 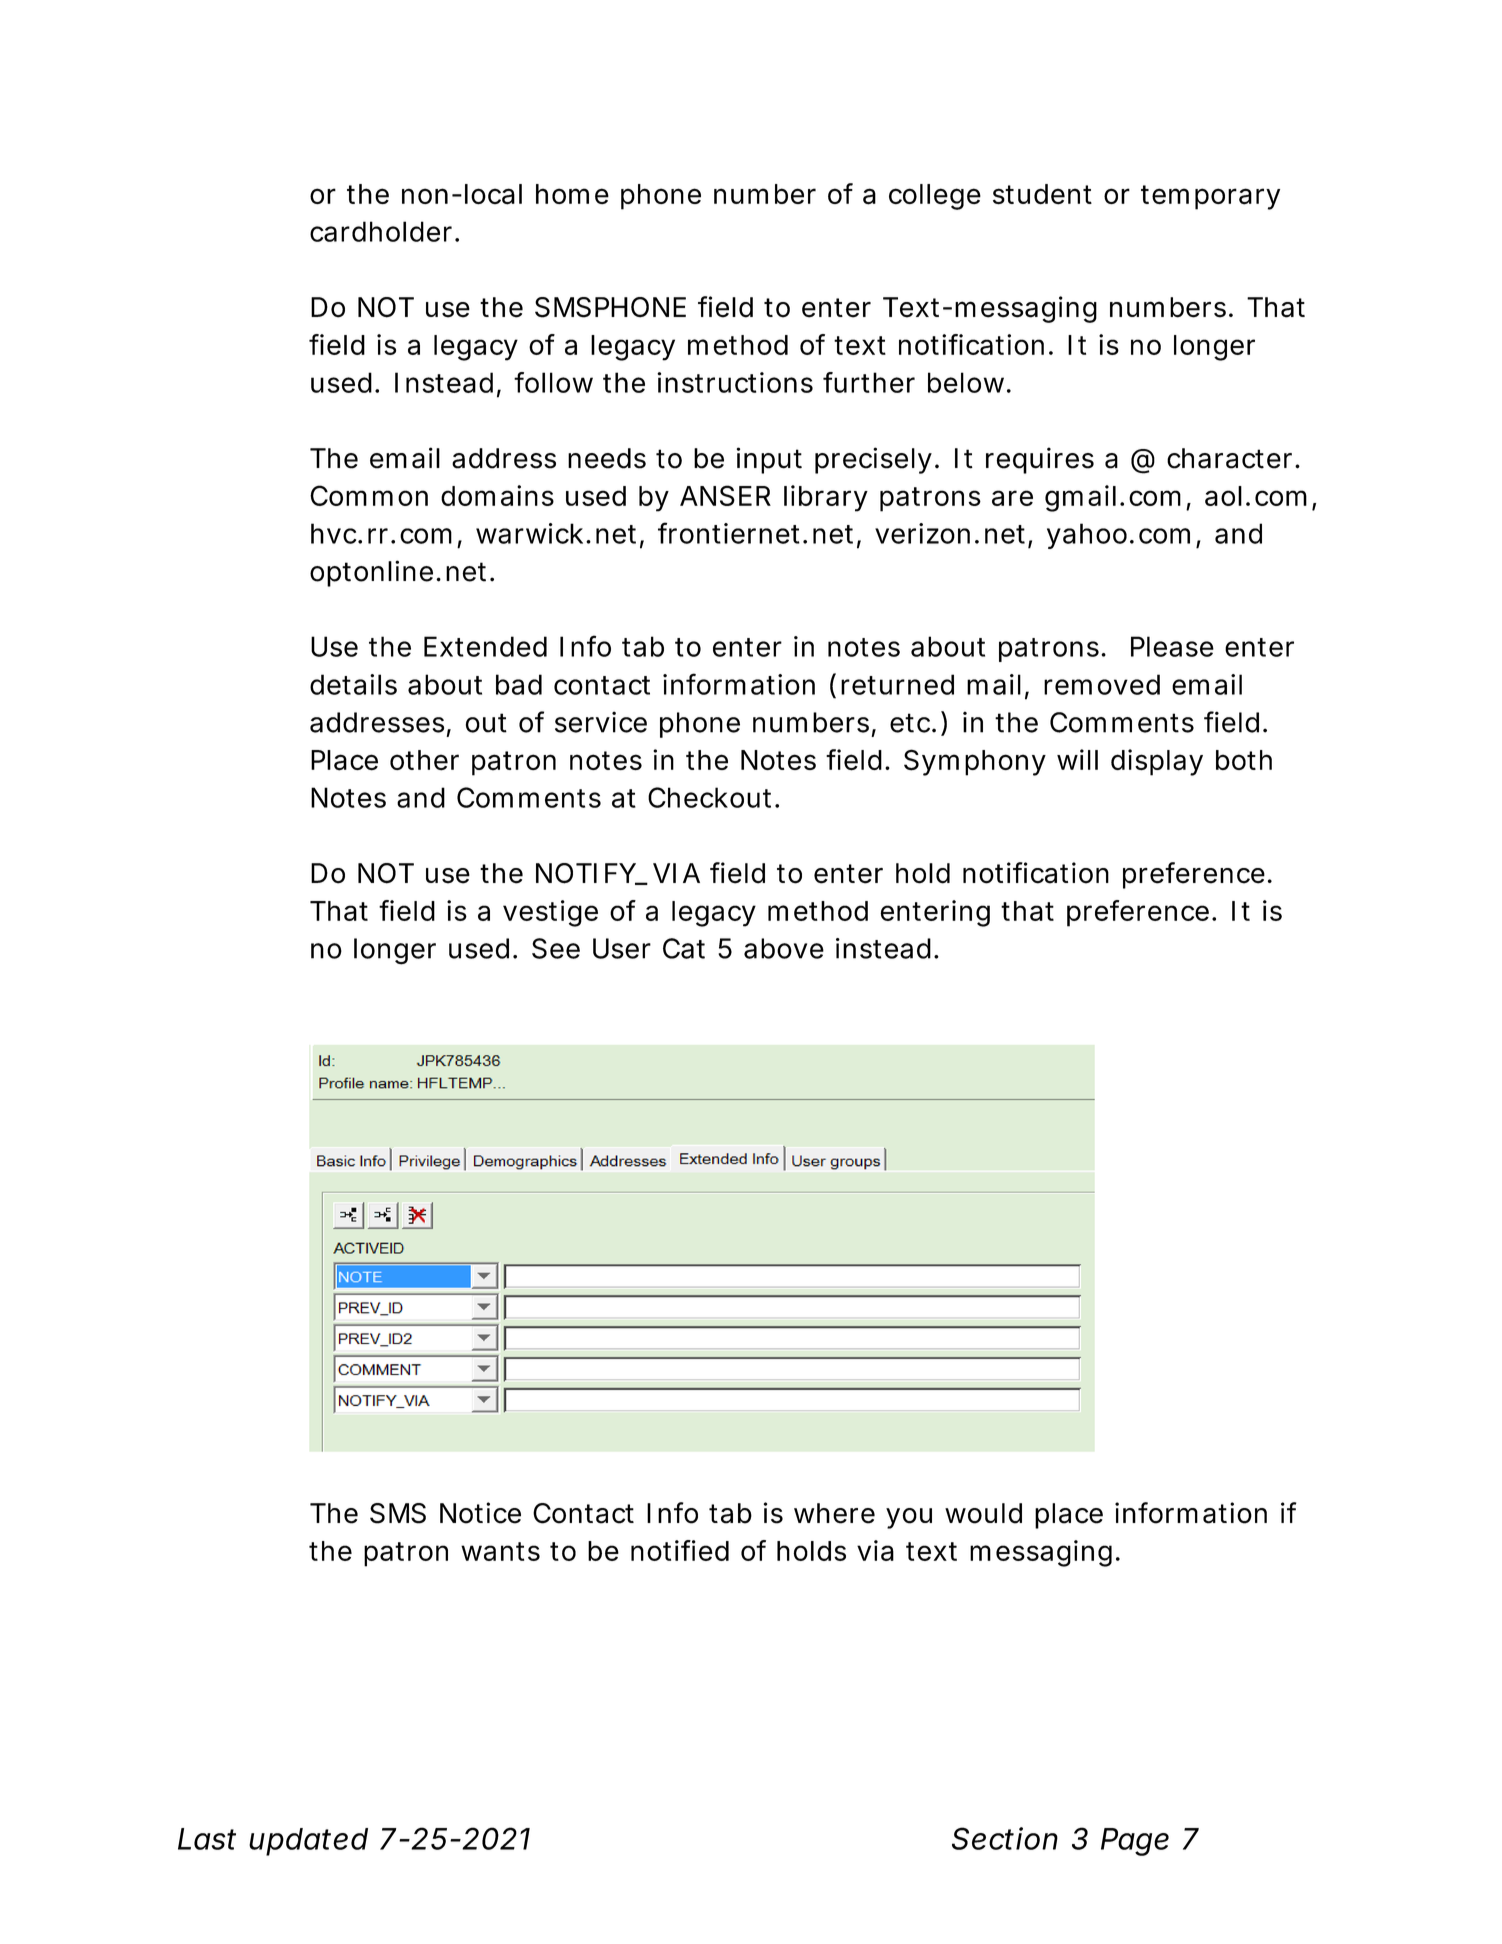 What do you see at coordinates (1005, 1838) in the screenshot?
I see `Section` at bounding box center [1005, 1838].
